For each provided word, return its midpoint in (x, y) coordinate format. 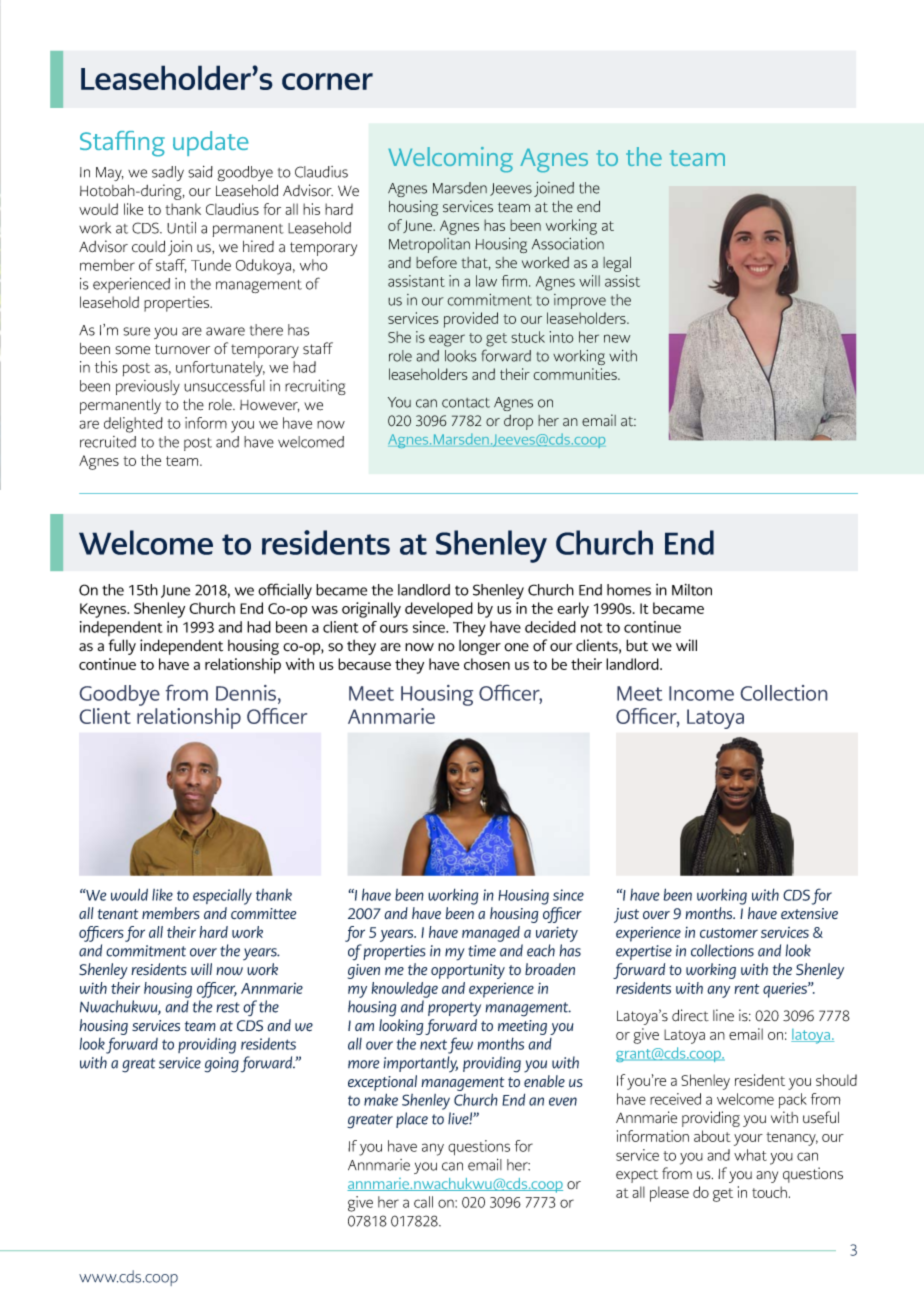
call (423, 1202)
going (222, 1065)
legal (617, 264)
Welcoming (450, 159)
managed (491, 934)
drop (518, 422)
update (211, 143)
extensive (809, 913)
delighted (133, 425)
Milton (692, 590)
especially (222, 896)
